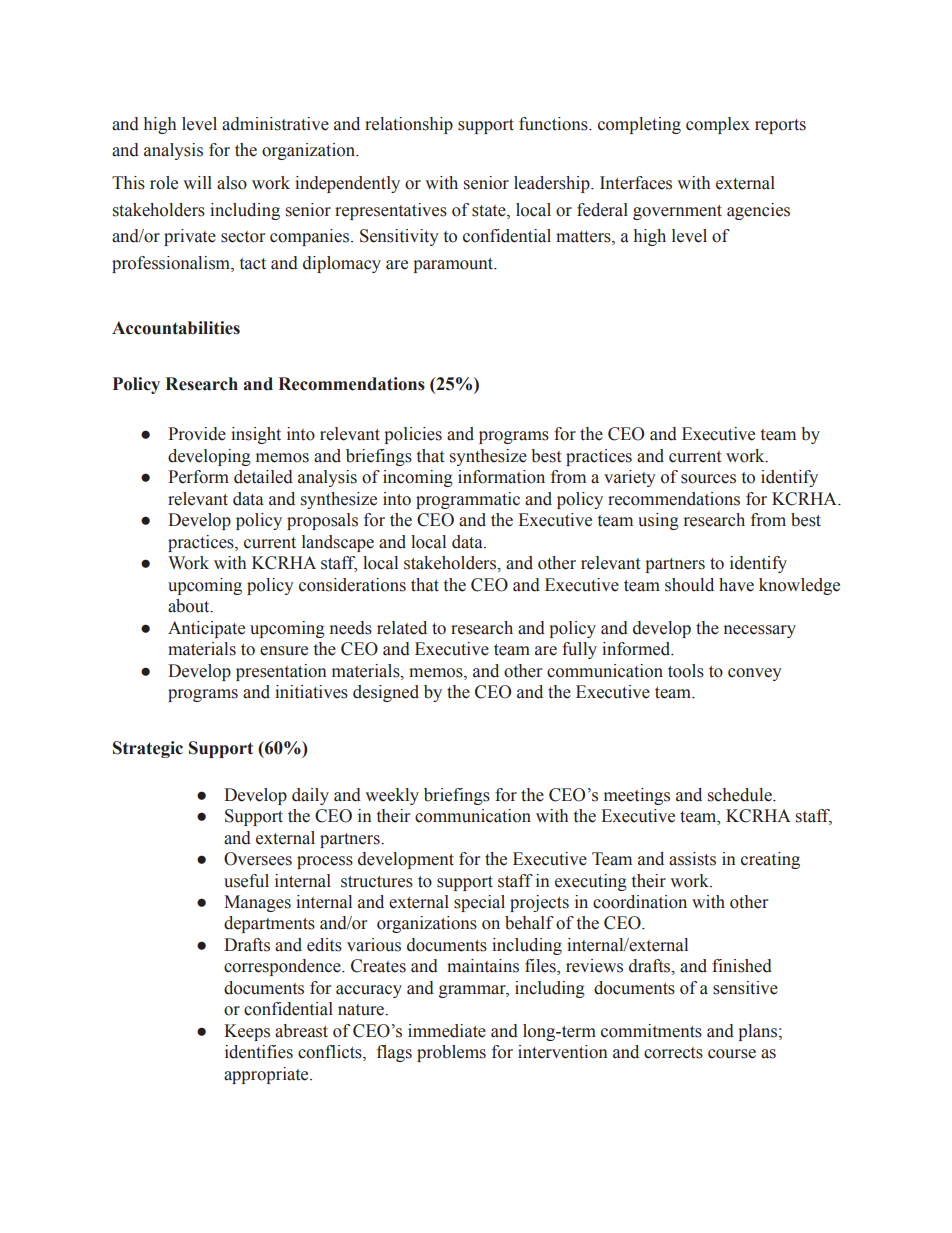 The height and width of the screenshot is (1233, 952). I want to click on will, so click(197, 182).
